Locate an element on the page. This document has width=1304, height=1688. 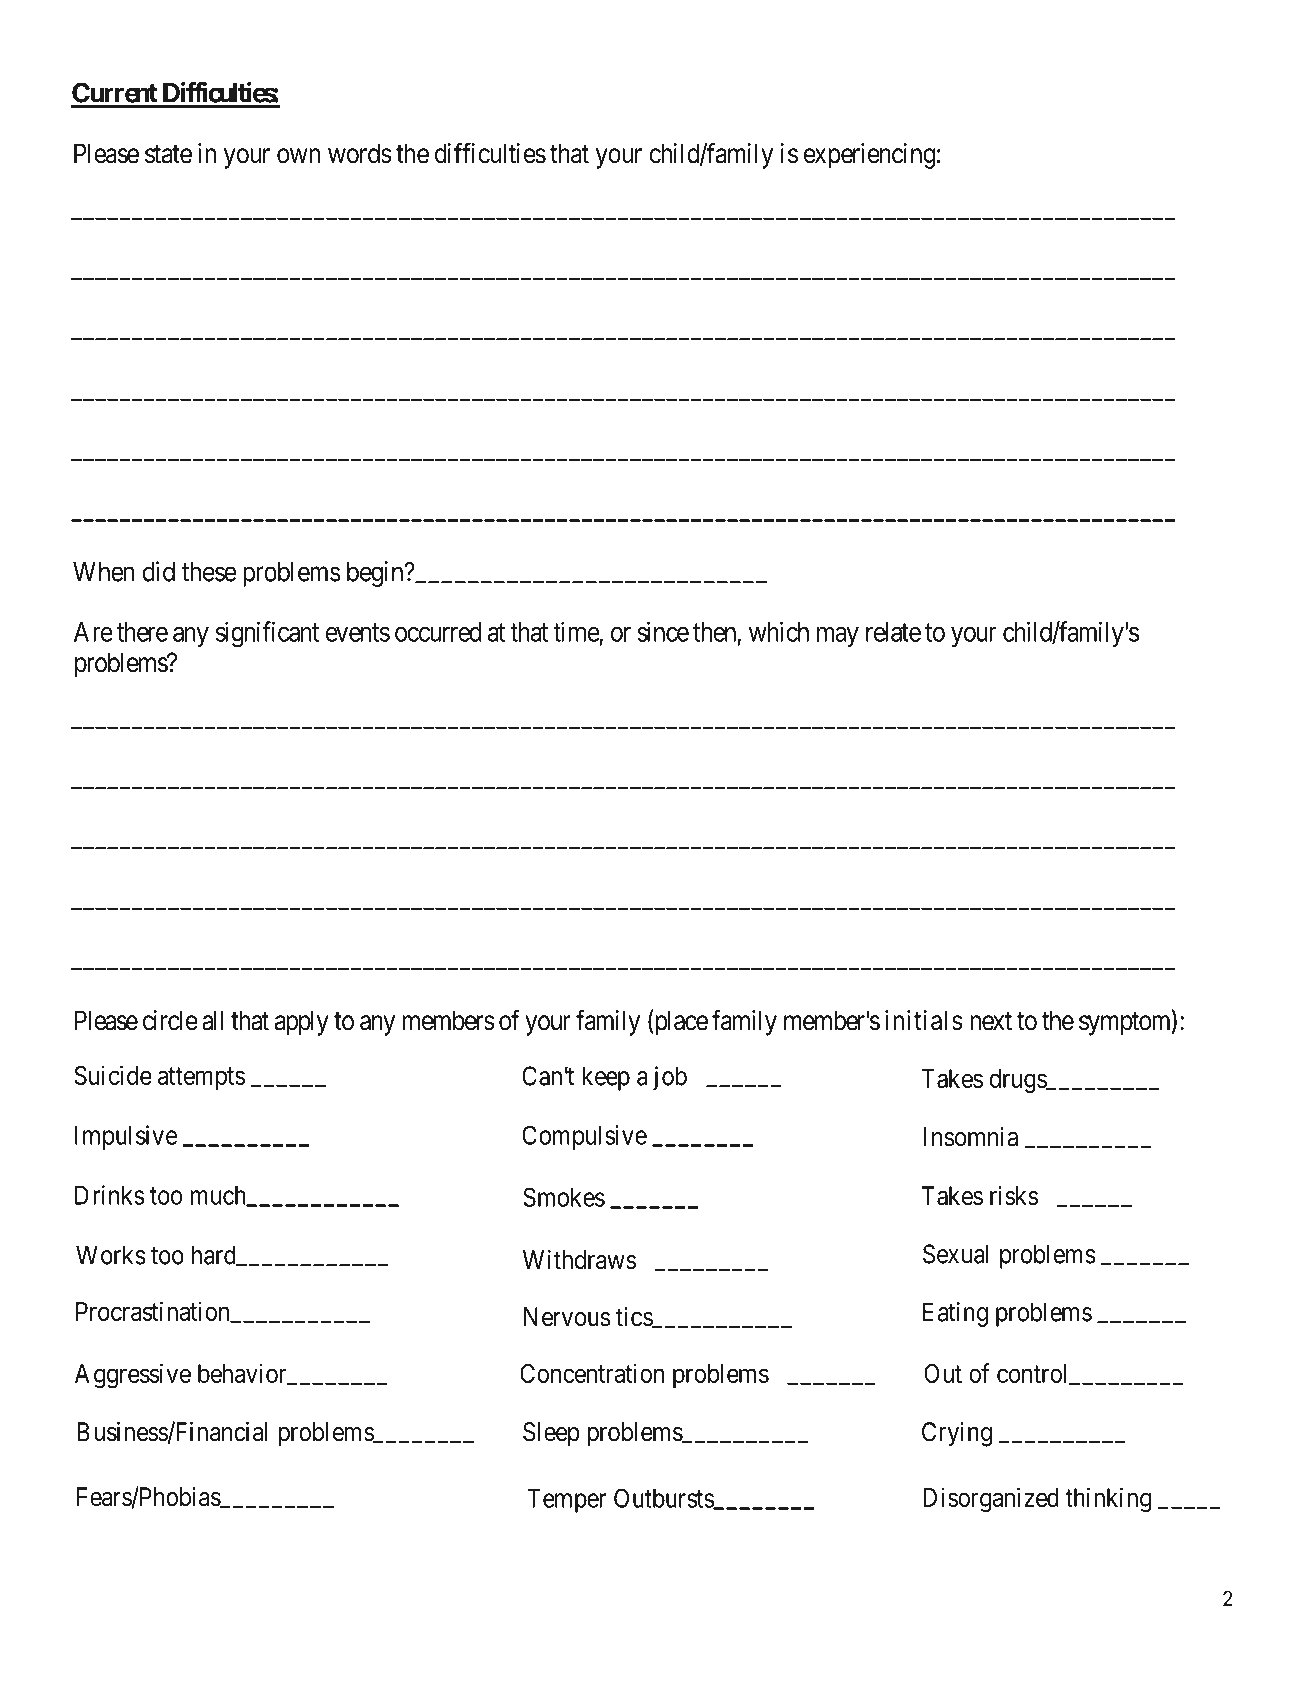
Sleep is located at coordinates (551, 1434).
